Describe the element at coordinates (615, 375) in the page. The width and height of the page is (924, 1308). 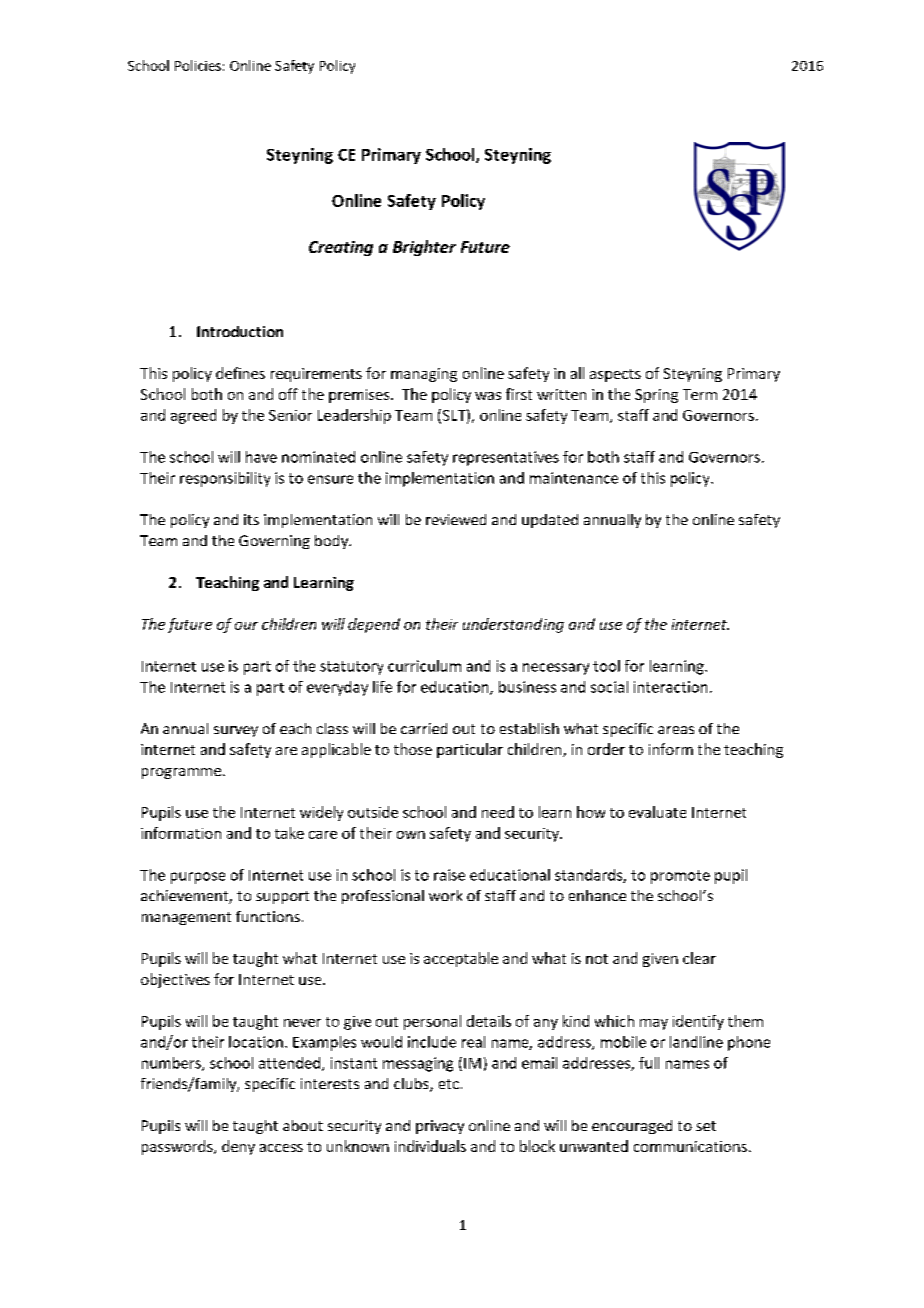
I see `aspects` at that location.
